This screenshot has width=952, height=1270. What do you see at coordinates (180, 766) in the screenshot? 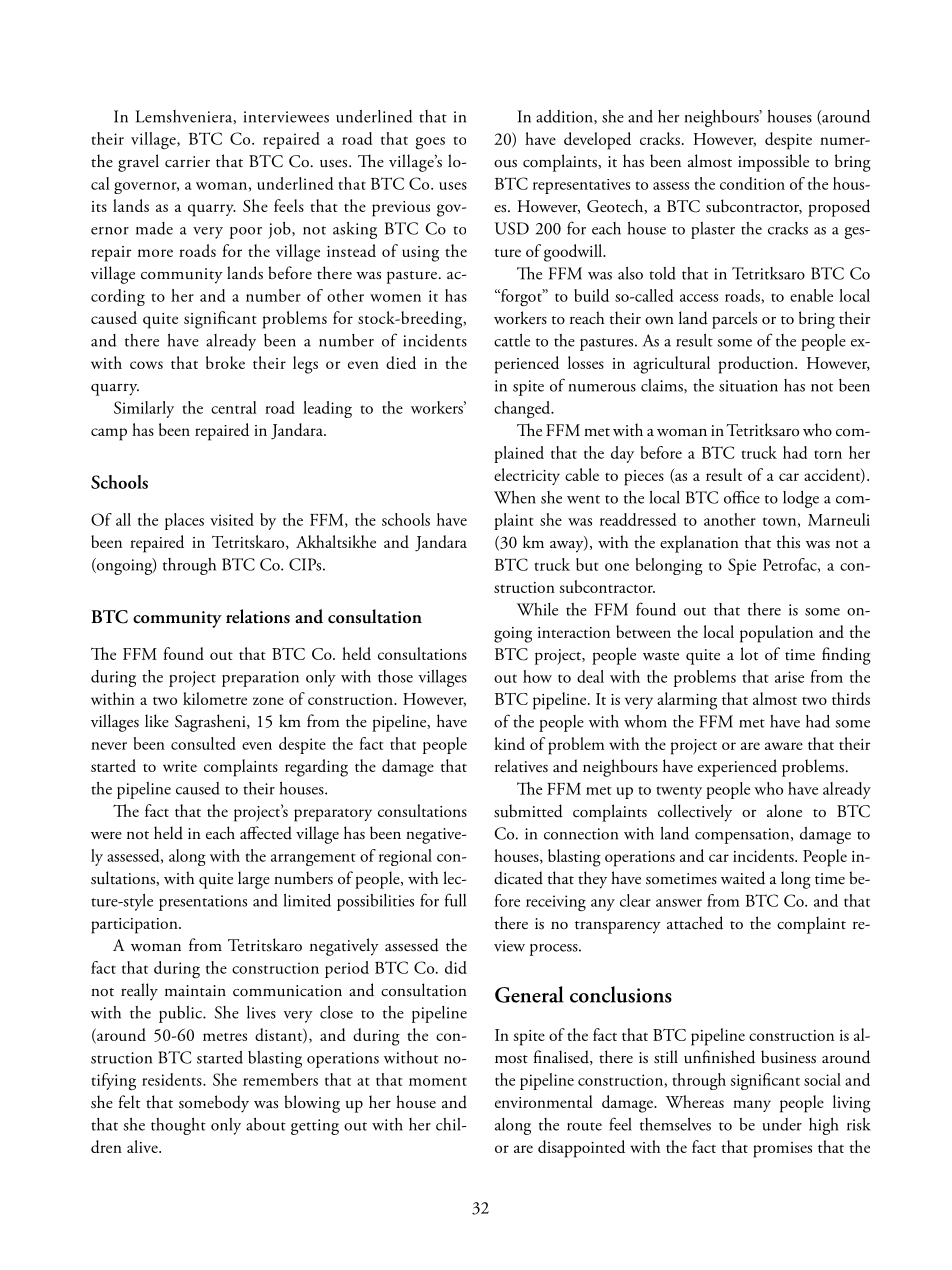
I see `write` at bounding box center [180, 766].
